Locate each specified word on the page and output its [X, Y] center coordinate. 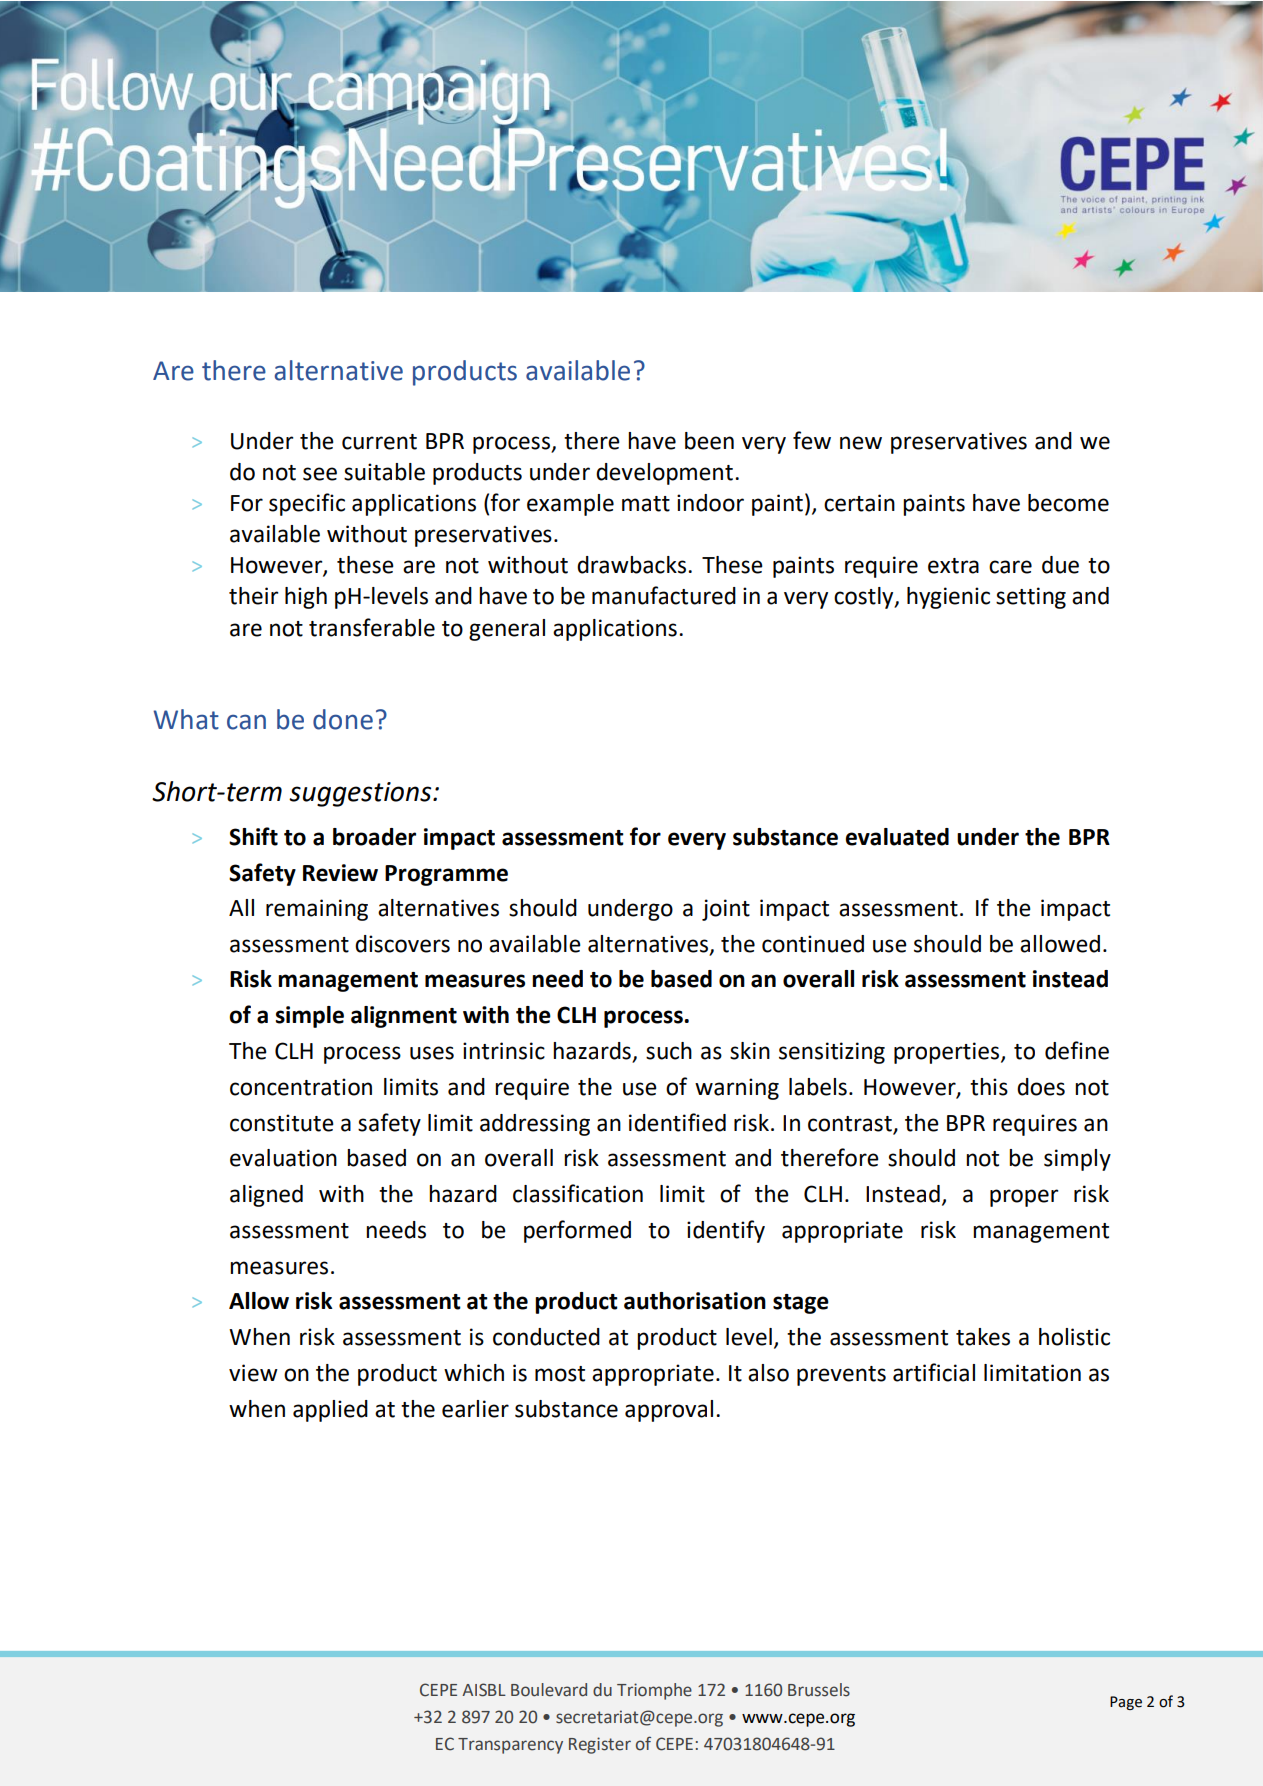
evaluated [897, 837]
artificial [934, 1372]
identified [677, 1122]
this [989, 1087]
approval [669, 1411]
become [1068, 503]
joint [726, 910]
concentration [301, 1087]
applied [330, 1411]
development [664, 474]
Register [600, 1745]
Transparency [510, 1746]
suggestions [361, 794]
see [320, 474]
